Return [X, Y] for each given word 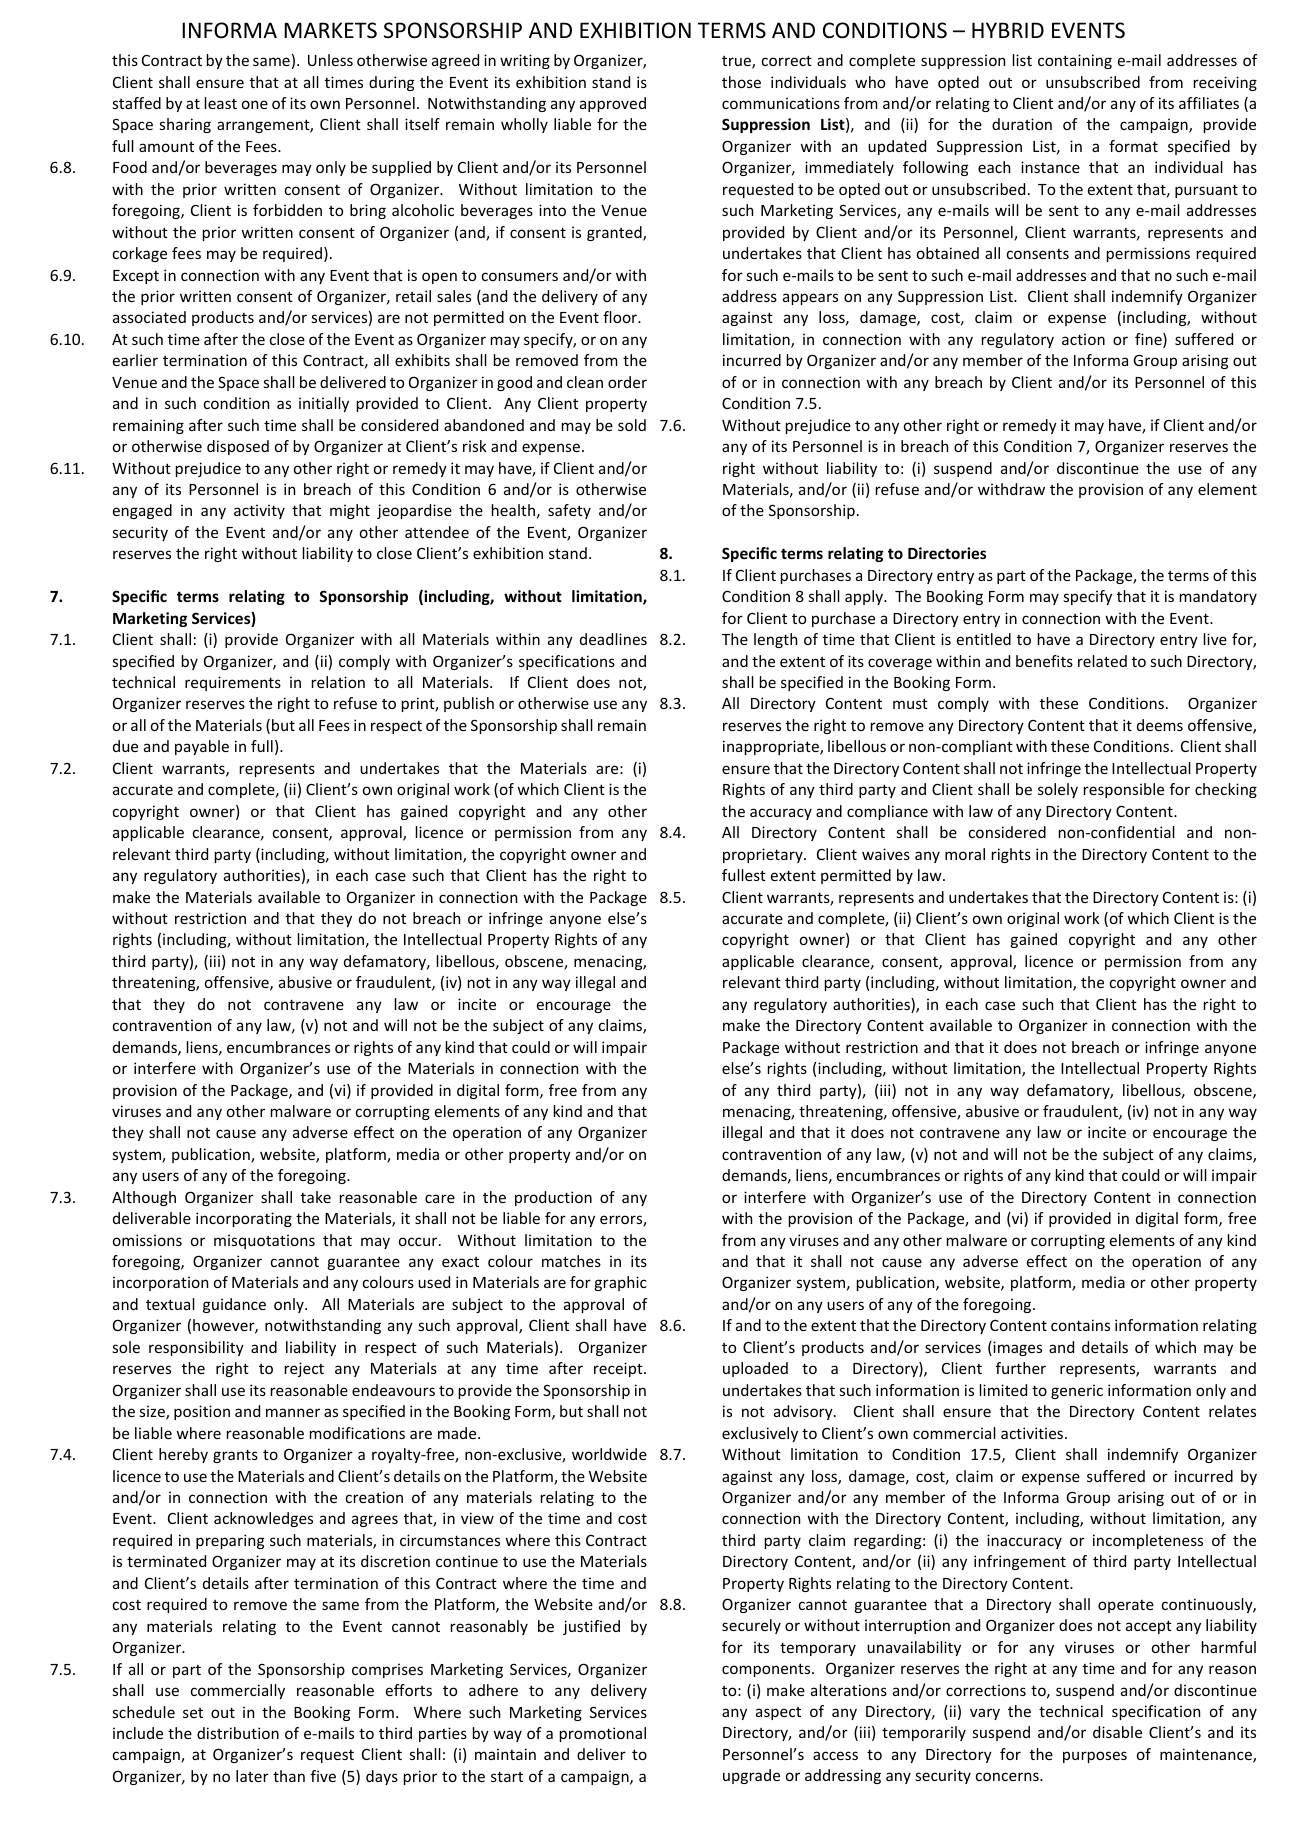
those [741, 82]
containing [1075, 61]
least [221, 103]
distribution [238, 1733]
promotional [603, 1734]
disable [1117, 1732]
